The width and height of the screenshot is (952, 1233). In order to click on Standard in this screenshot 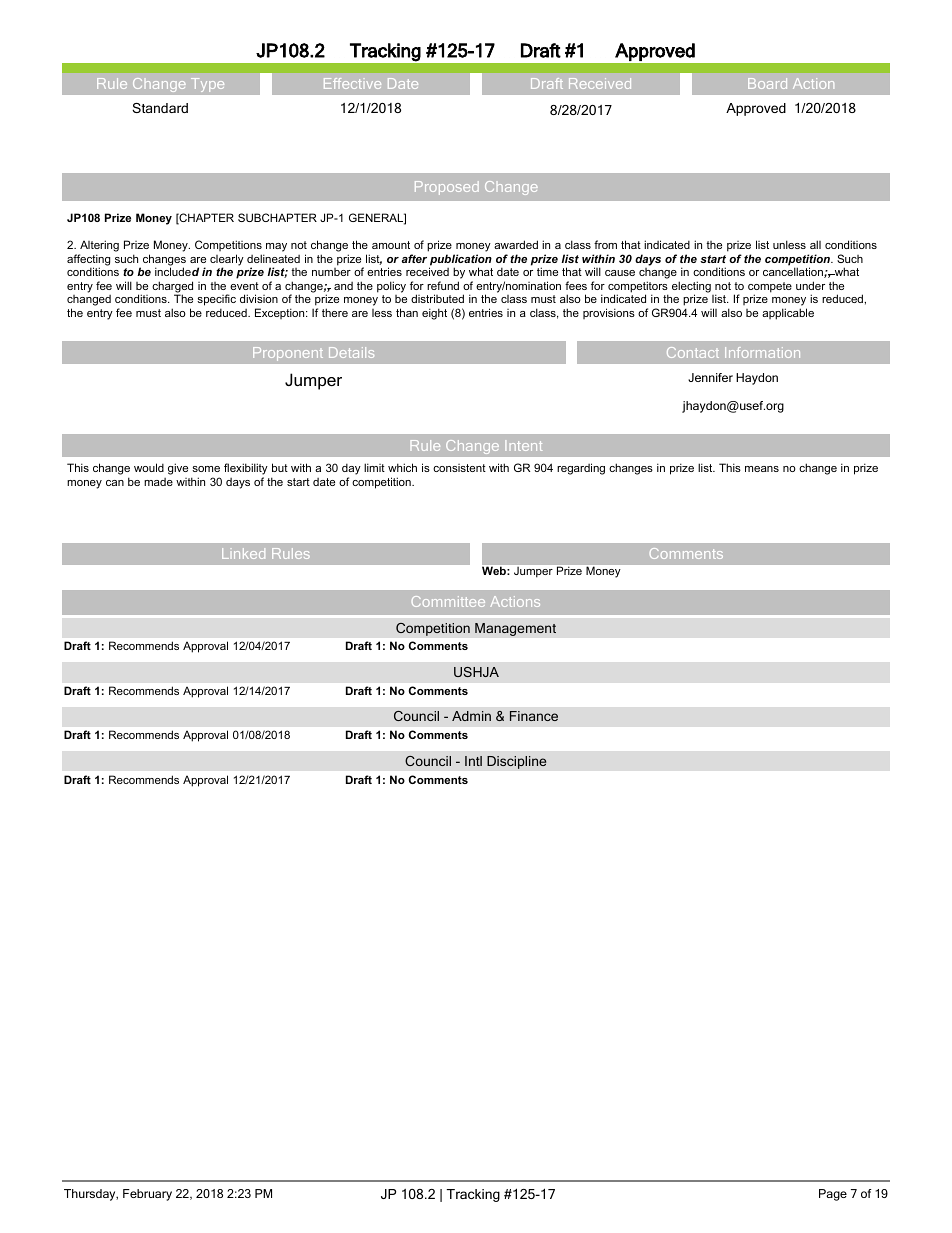, I will do `click(160, 108)`.
